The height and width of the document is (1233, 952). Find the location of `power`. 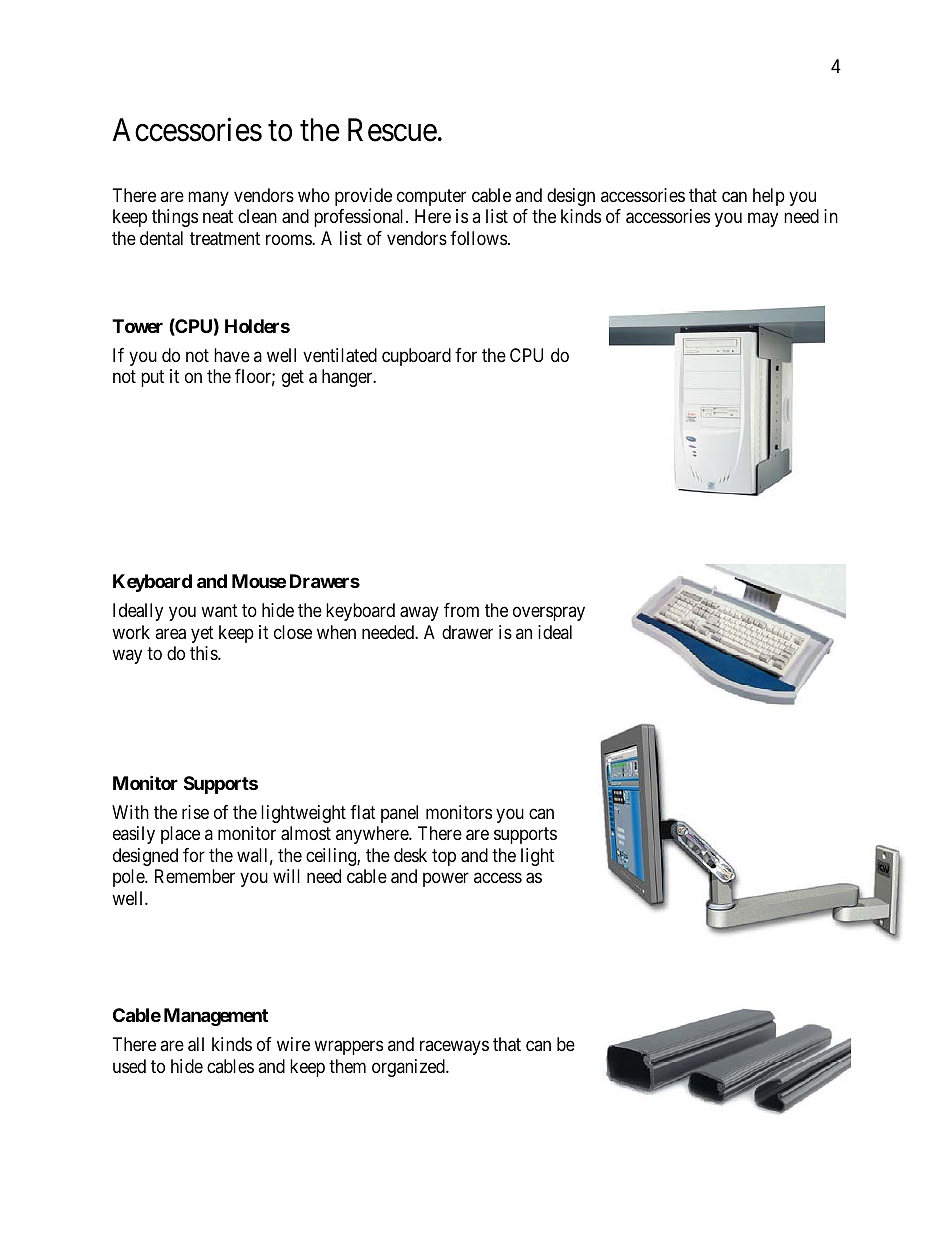

power is located at coordinates (446, 880).
